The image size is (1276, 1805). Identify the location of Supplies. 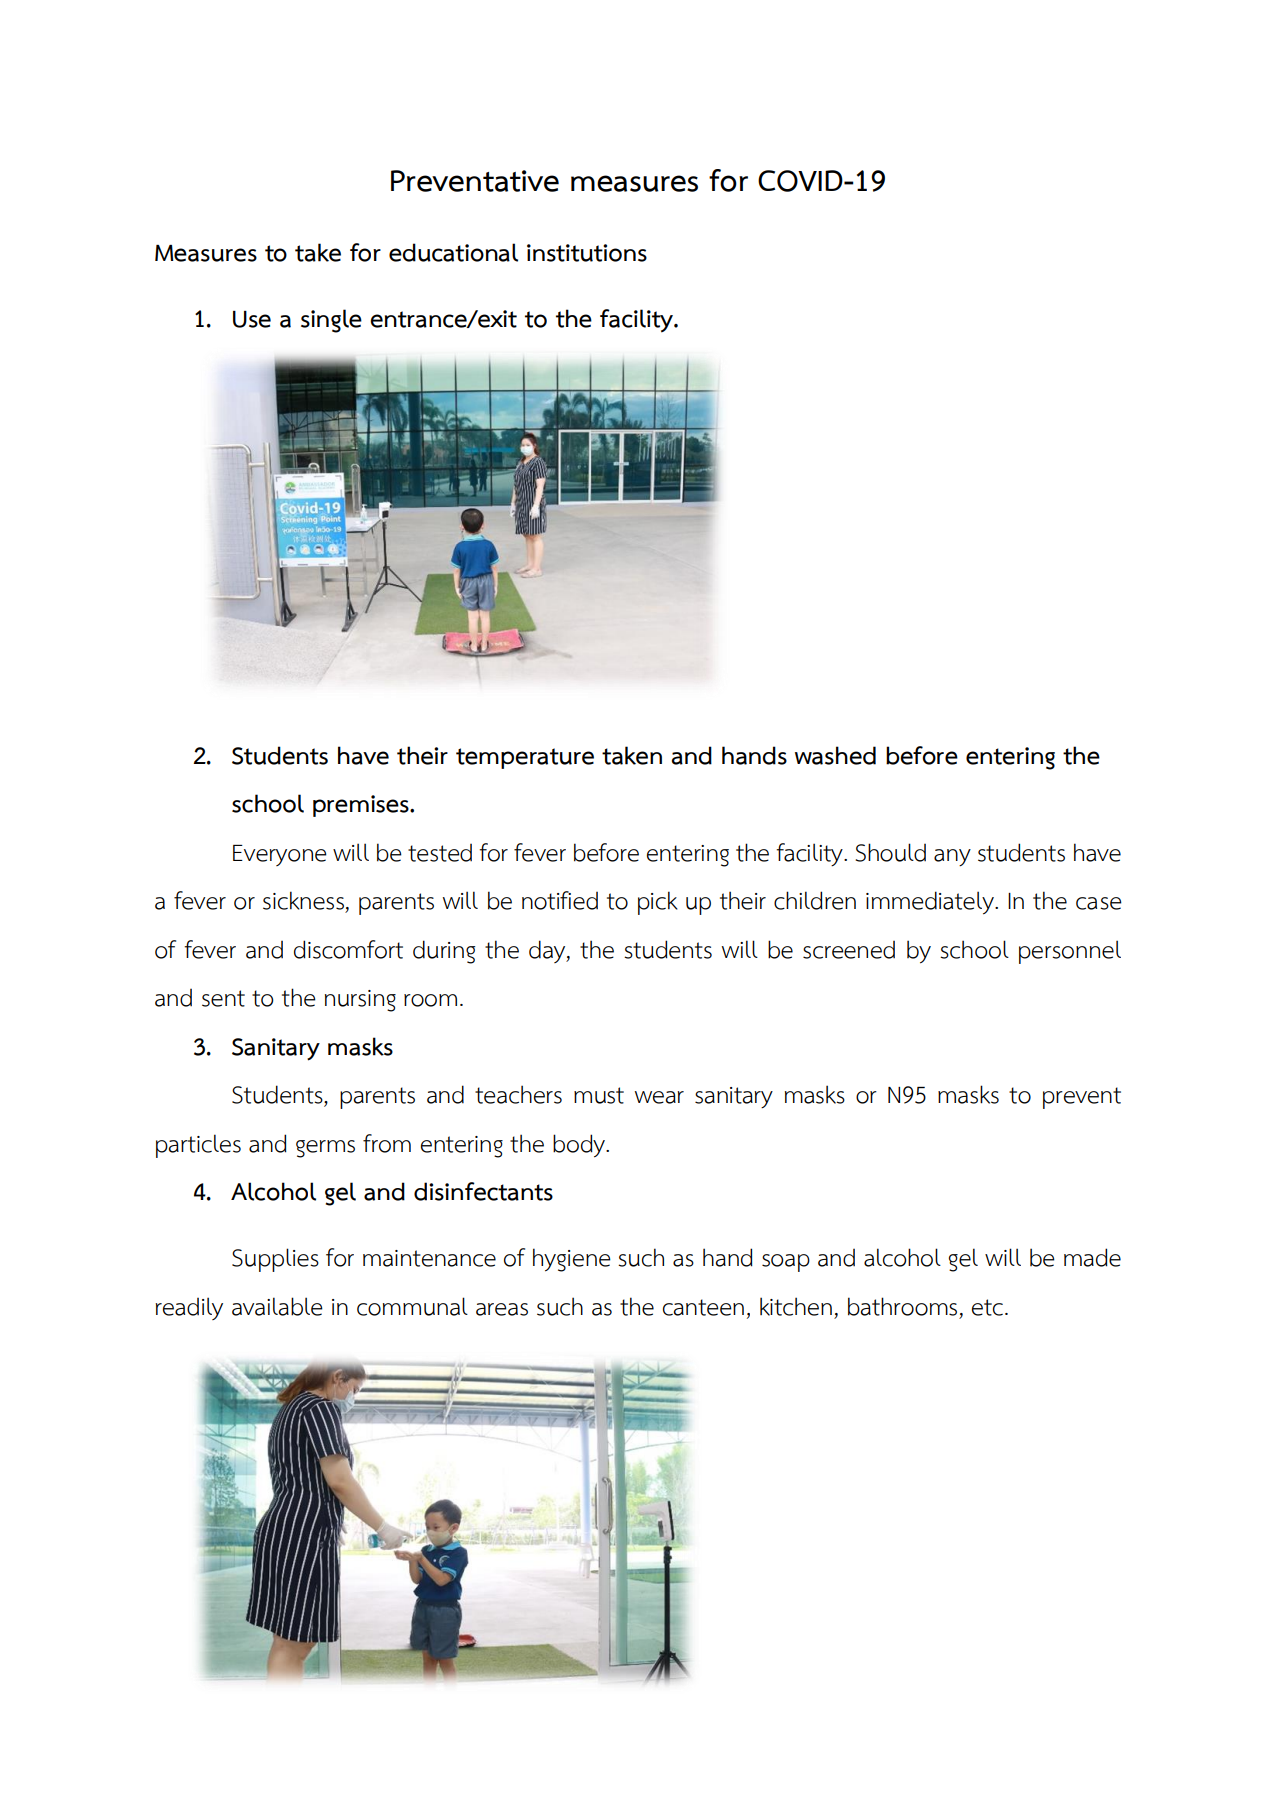
(275, 1260).
